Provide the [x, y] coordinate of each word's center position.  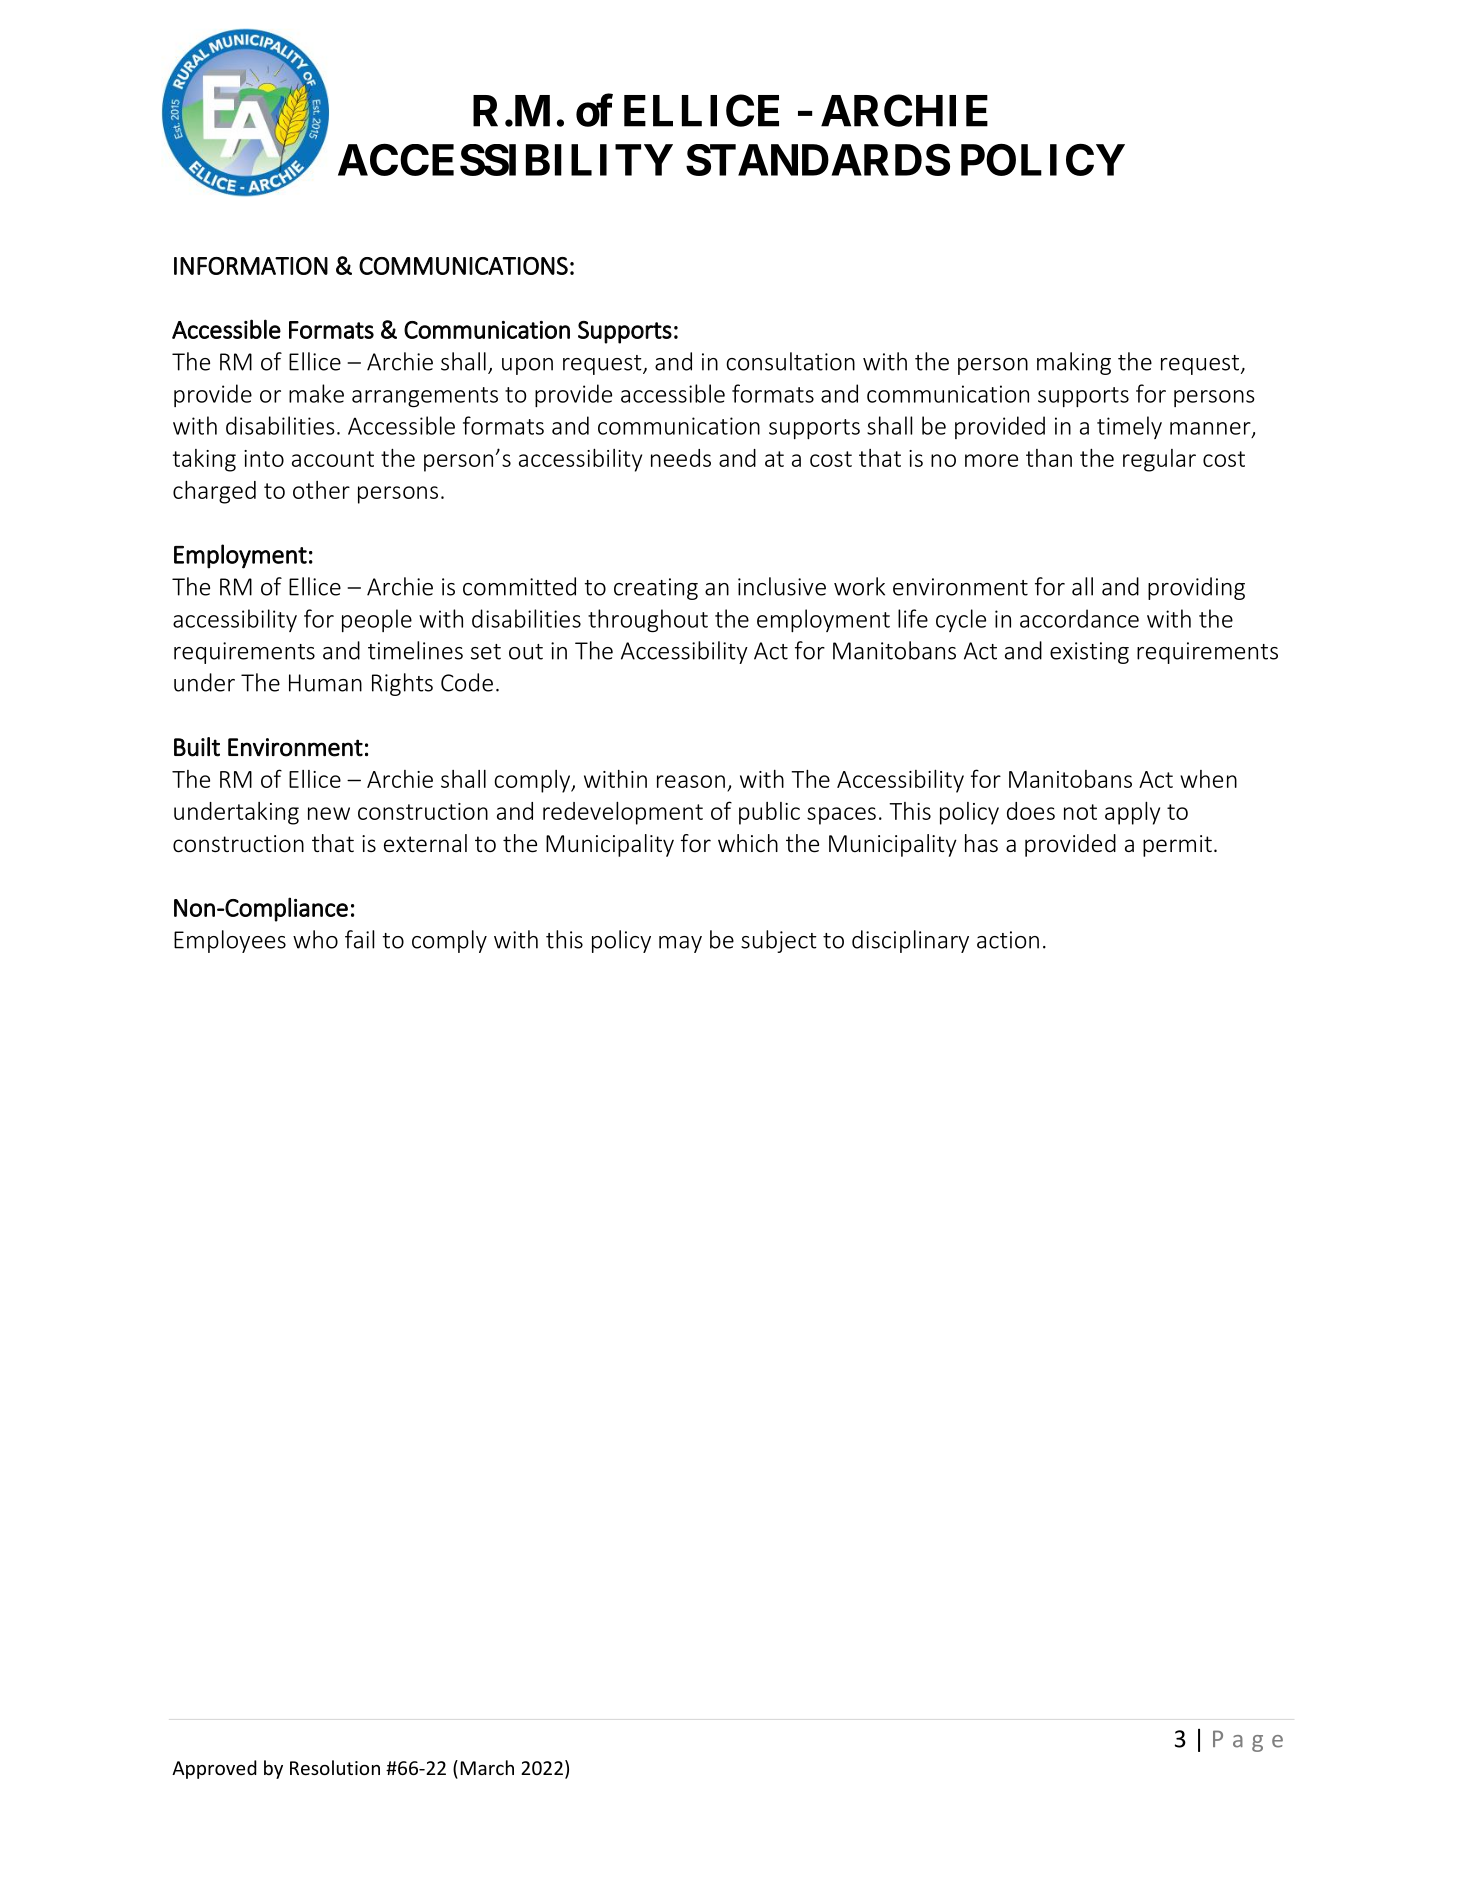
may [680, 944]
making [1074, 363]
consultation [790, 361]
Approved [214, 1769]
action [1008, 940]
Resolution [335, 1767]
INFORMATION [251, 266]
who [315, 939]
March [487, 1767]
